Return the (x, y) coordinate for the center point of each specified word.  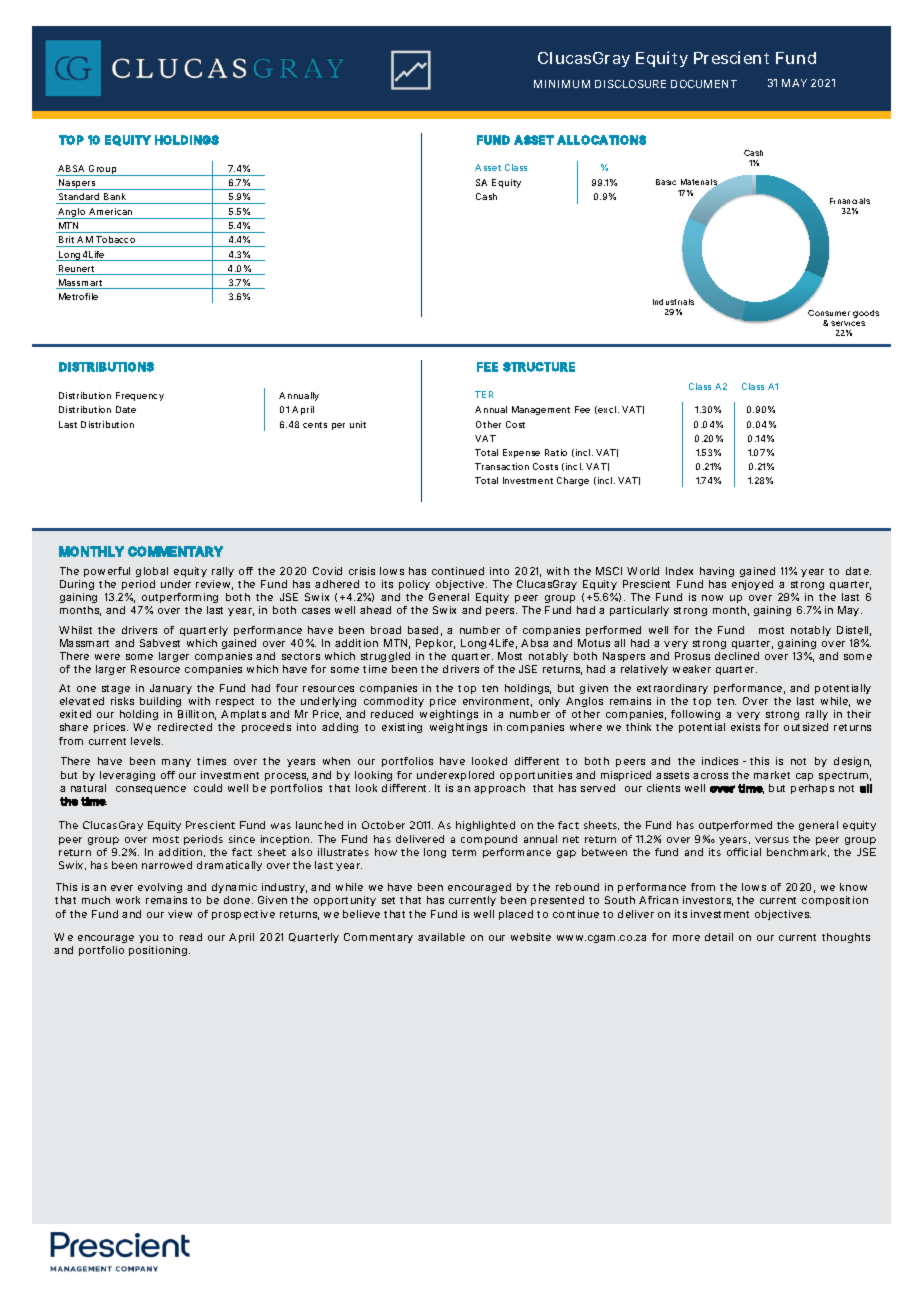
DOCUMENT (704, 84)
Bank (115, 196)
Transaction (502, 466)
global (152, 572)
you (148, 941)
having (717, 572)
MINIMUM (562, 84)
